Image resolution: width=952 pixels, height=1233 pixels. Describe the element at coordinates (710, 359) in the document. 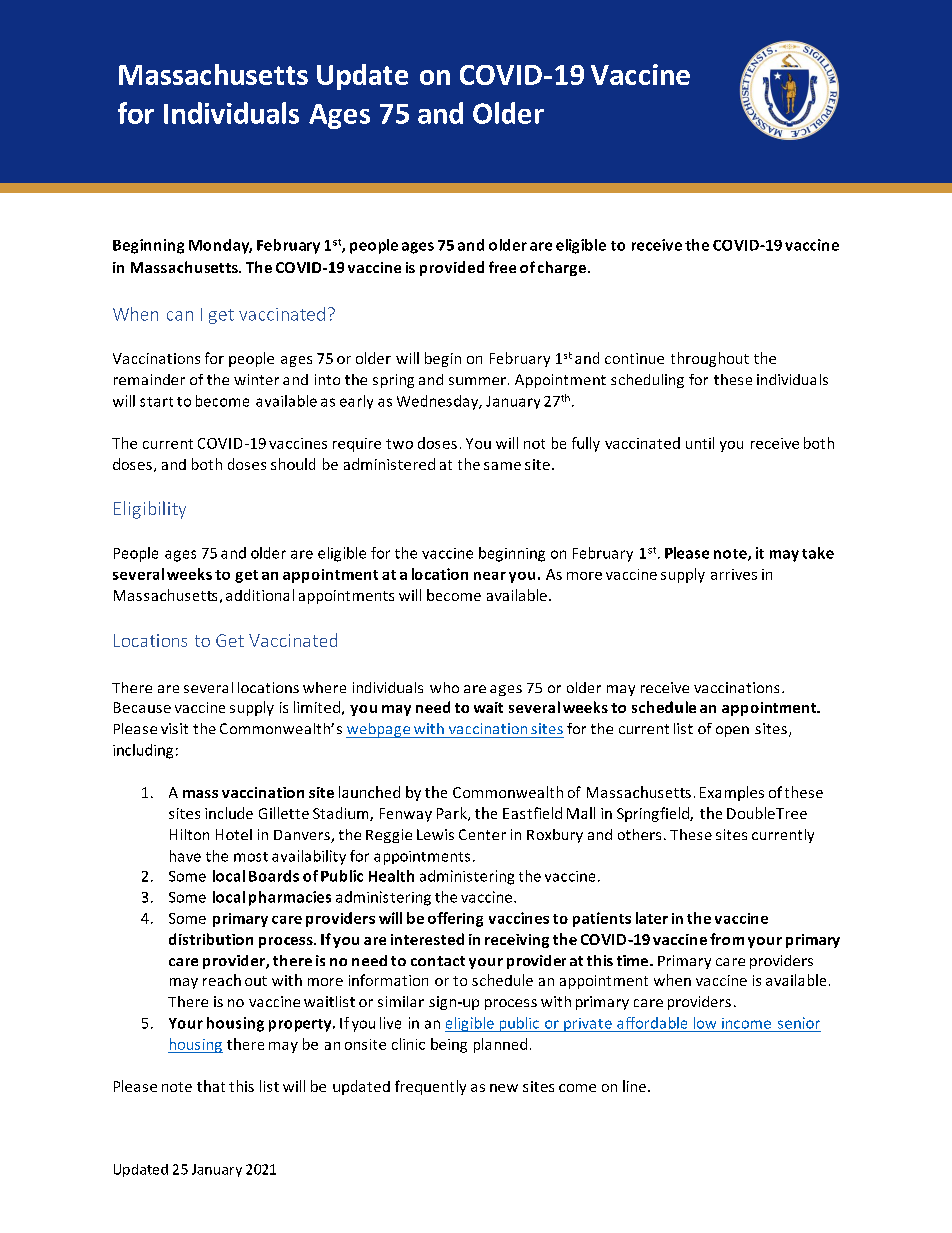

I see `throughout` at that location.
